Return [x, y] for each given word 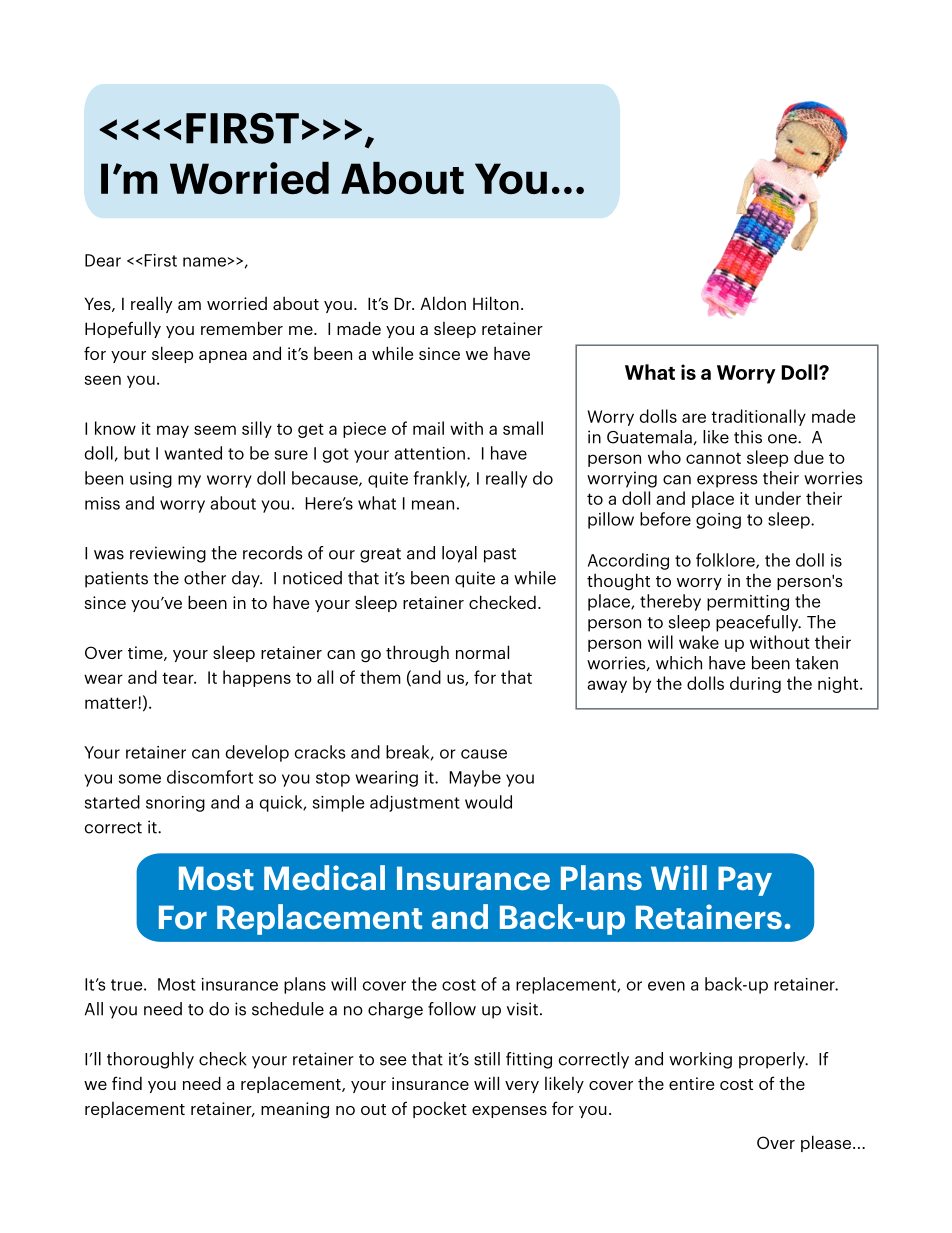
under [778, 498]
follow [452, 1009]
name [204, 262]
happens [257, 678]
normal [482, 652]
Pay [745, 881]
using [151, 480]
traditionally [758, 417]
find [127, 1083]
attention [429, 453]
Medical [324, 877]
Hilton [496, 303]
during [755, 684]
